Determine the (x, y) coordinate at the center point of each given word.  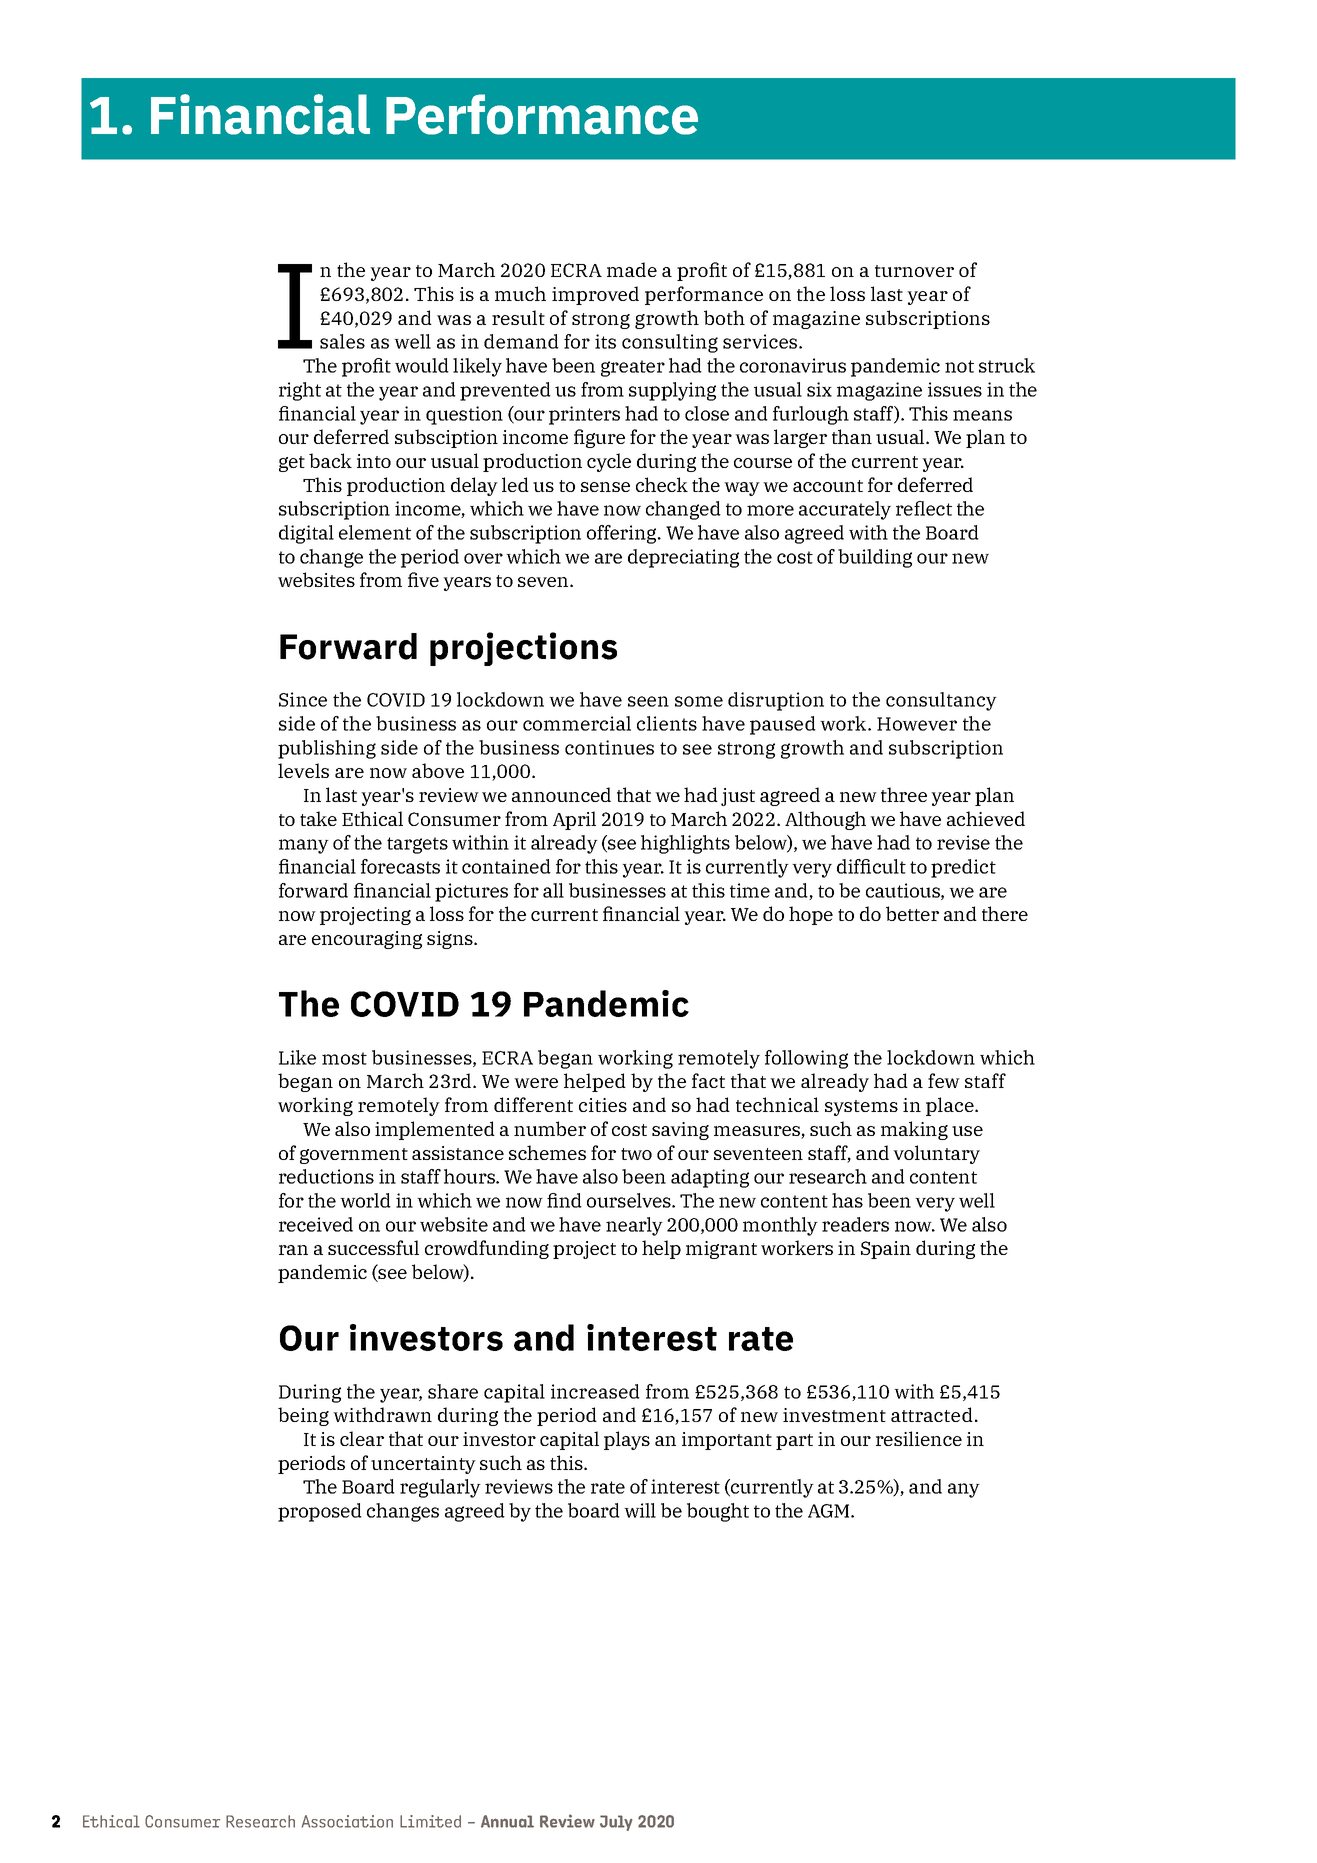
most (344, 1058)
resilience (919, 1438)
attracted (932, 1414)
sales (342, 341)
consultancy (941, 701)
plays (627, 1440)
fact (708, 1080)
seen (648, 701)
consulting (670, 343)
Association (347, 1821)
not (959, 366)
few (944, 1080)
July (616, 1823)
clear (362, 1438)
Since (303, 699)
